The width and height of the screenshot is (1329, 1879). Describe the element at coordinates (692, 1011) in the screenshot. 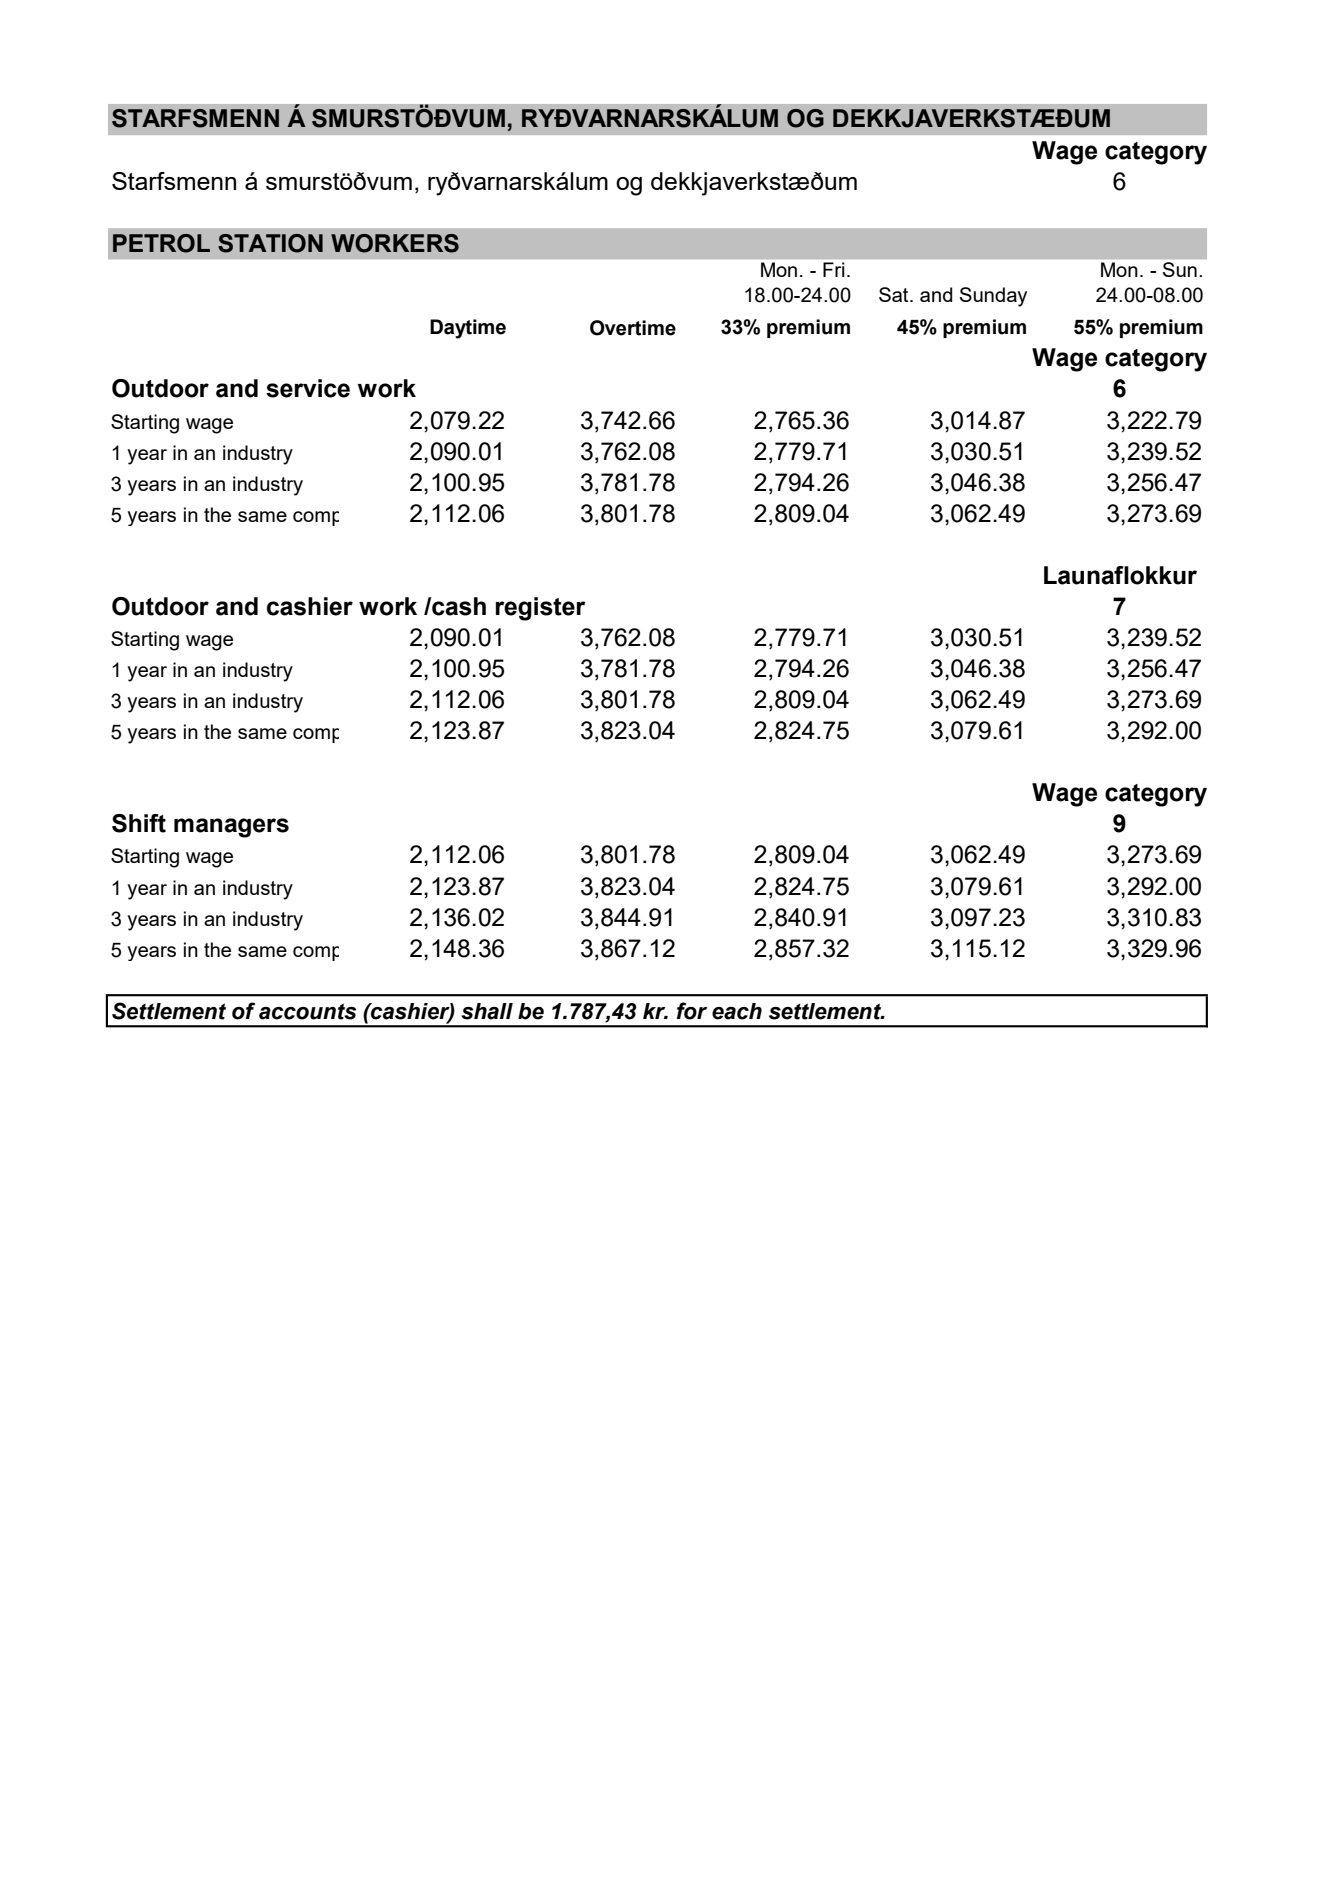

I see `for` at that location.
